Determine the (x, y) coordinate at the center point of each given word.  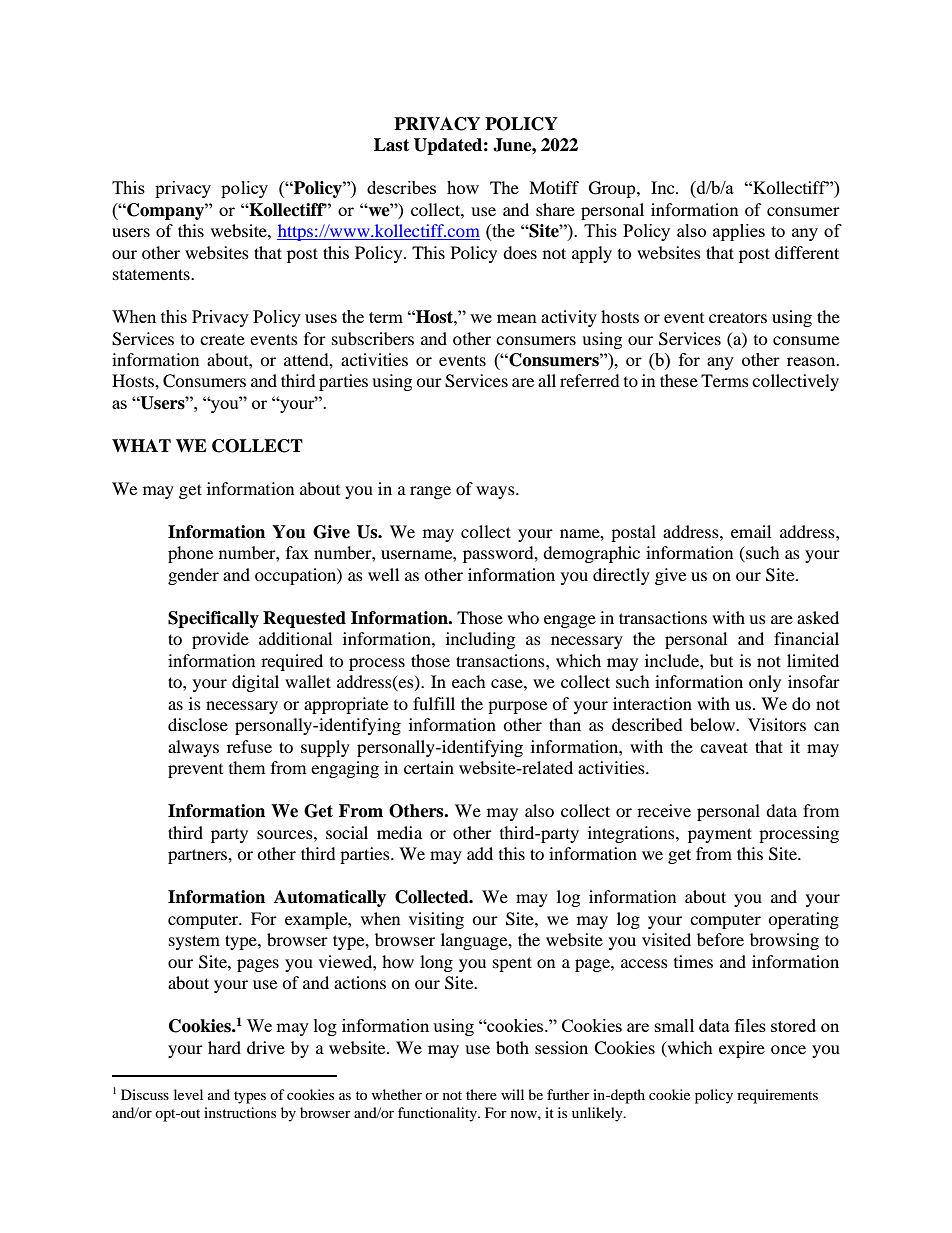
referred (590, 380)
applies (739, 232)
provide (220, 640)
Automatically (330, 898)
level (188, 1094)
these (679, 380)
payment (720, 835)
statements (152, 274)
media (399, 832)
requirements (777, 1096)
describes (401, 187)
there (481, 1094)
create (222, 340)
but (721, 660)
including (480, 640)
